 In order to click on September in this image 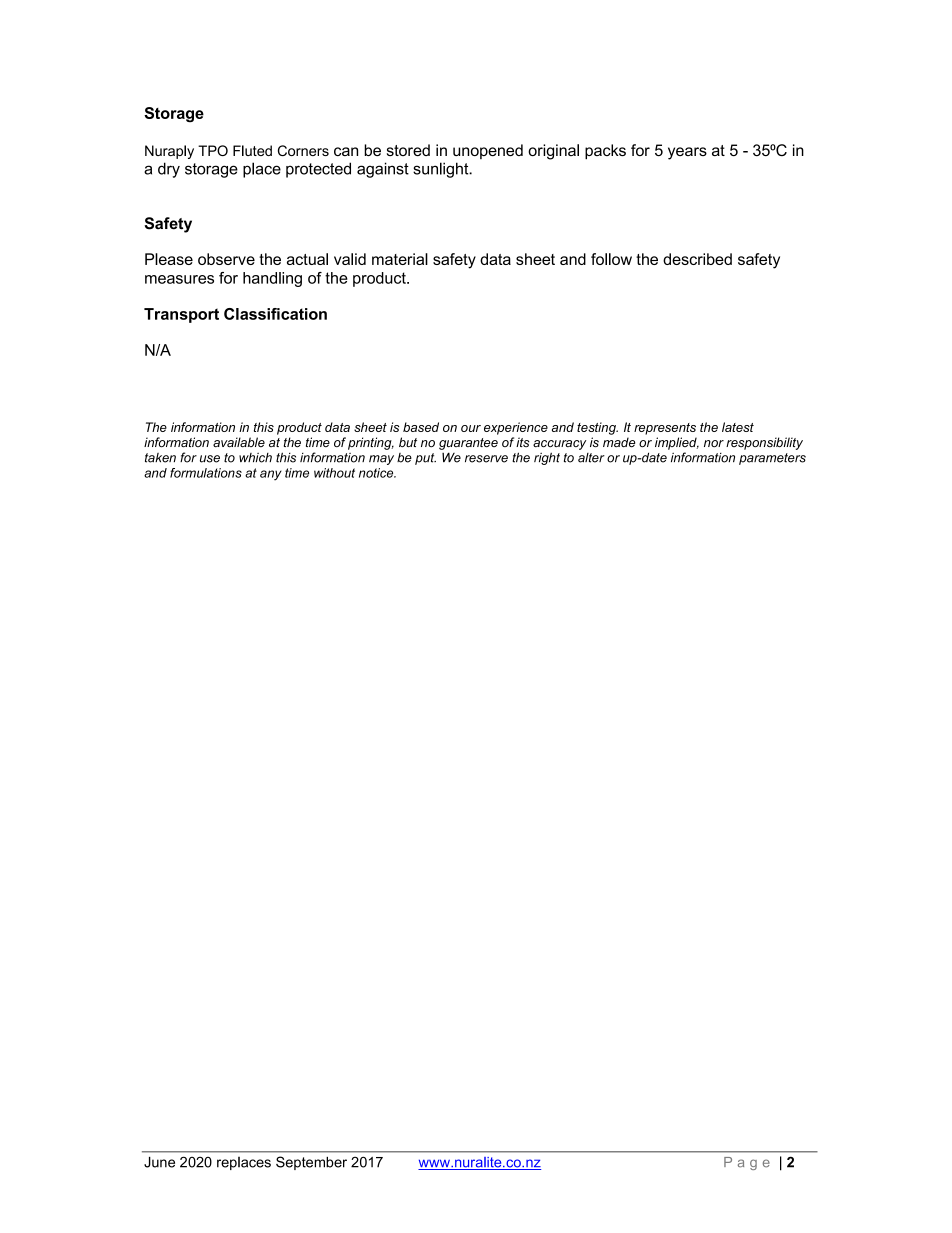, I will do `click(311, 1163)`.
